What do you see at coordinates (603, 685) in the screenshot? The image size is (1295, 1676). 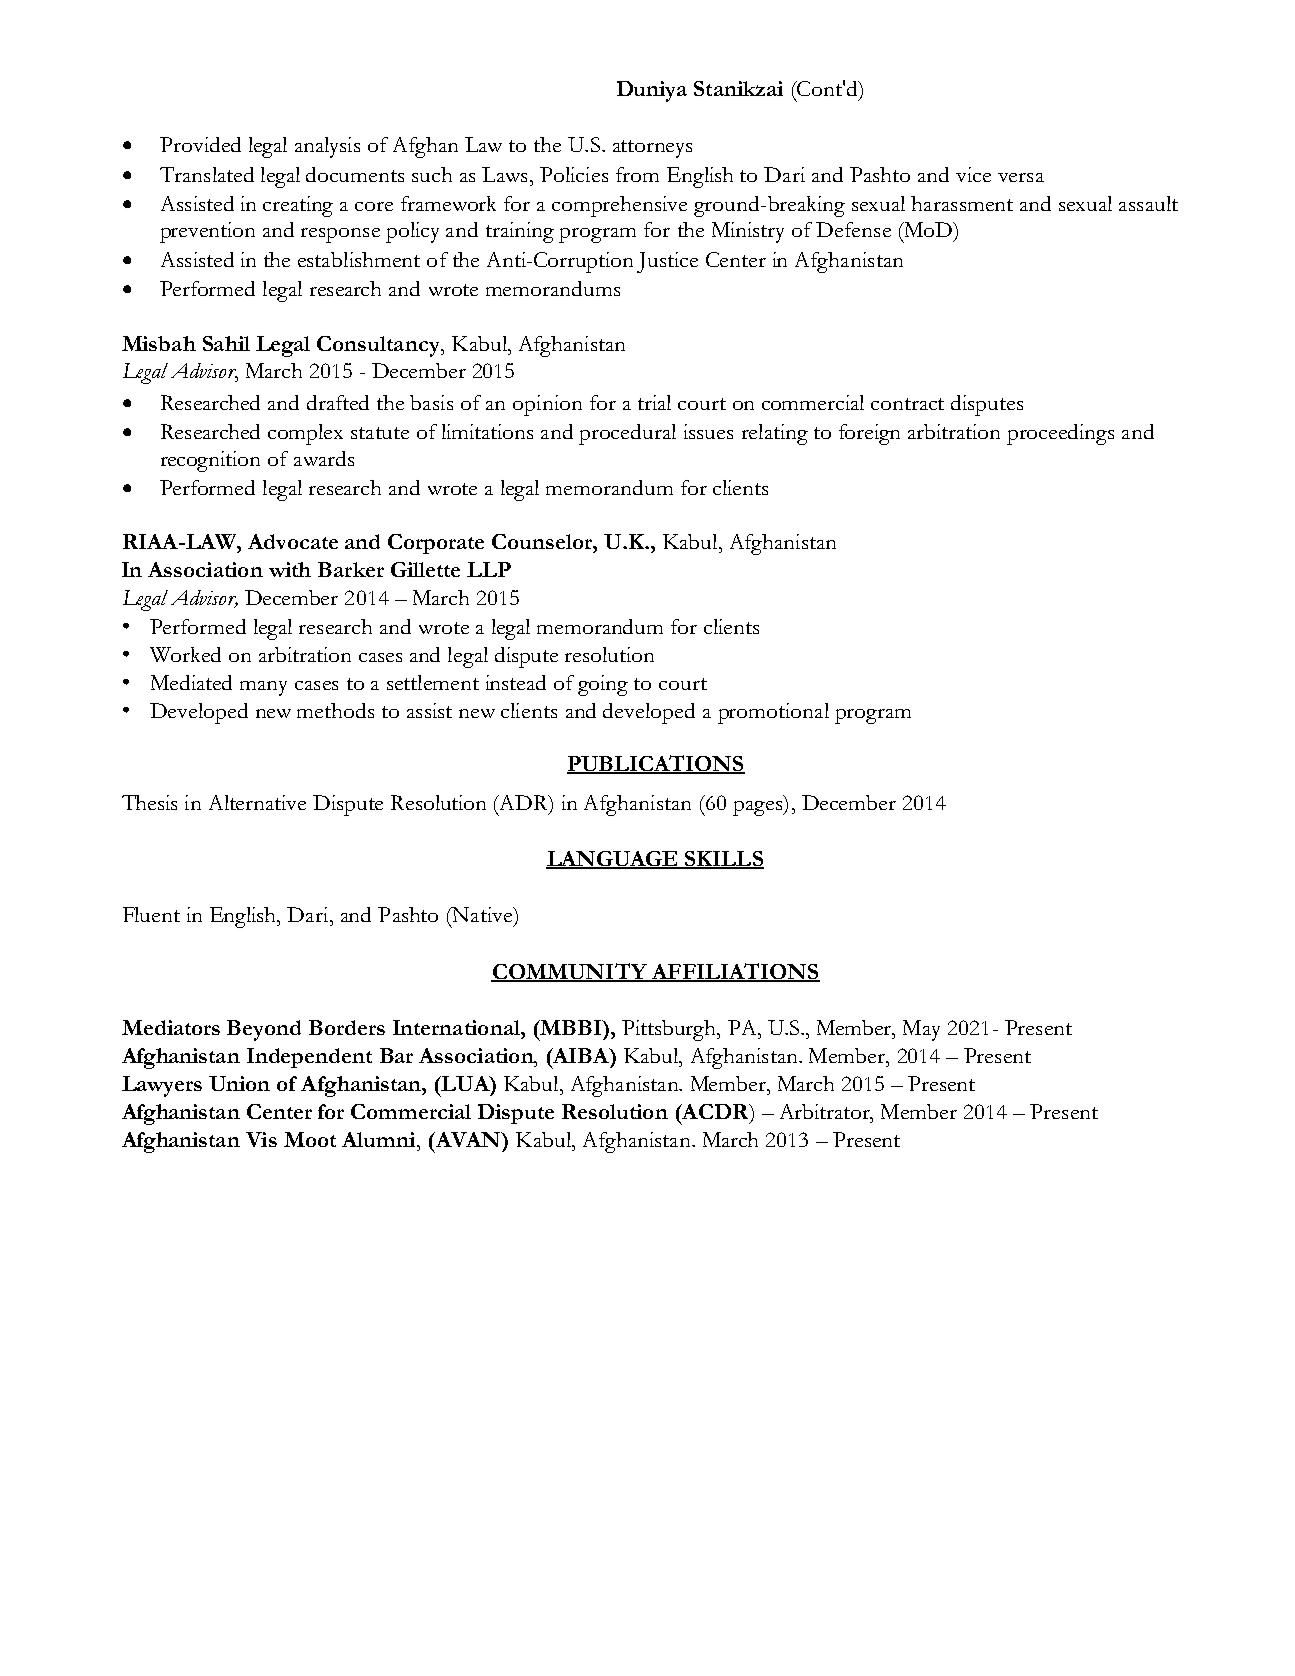 I see `going` at bounding box center [603, 685].
